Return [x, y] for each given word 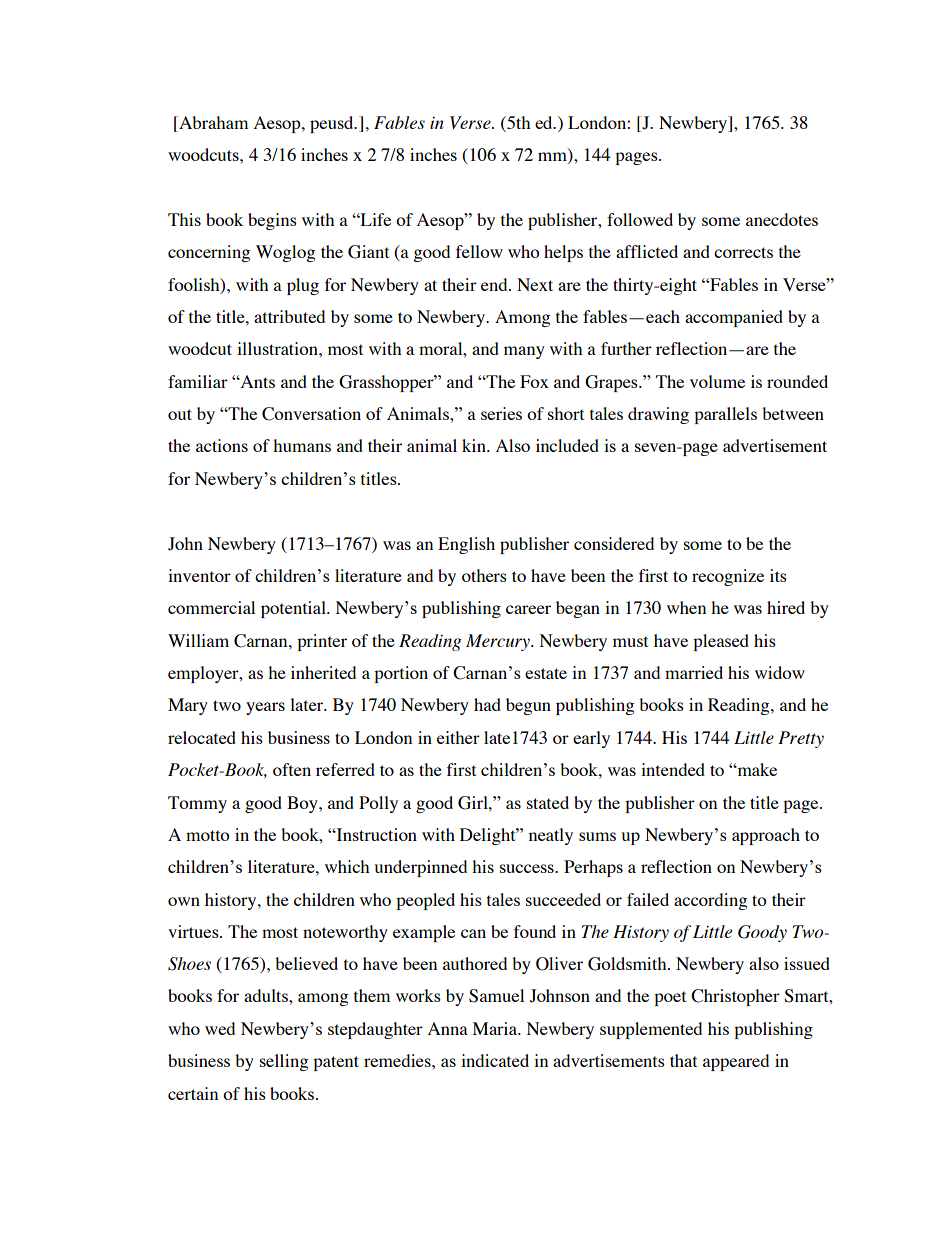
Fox [534, 381]
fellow [479, 251]
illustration [278, 348]
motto [208, 835]
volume [717, 381]
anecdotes [782, 219]
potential [294, 609]
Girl [474, 803]
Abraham [212, 124]
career [528, 609]
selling [284, 1062]
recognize [728, 577]
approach [766, 836]
